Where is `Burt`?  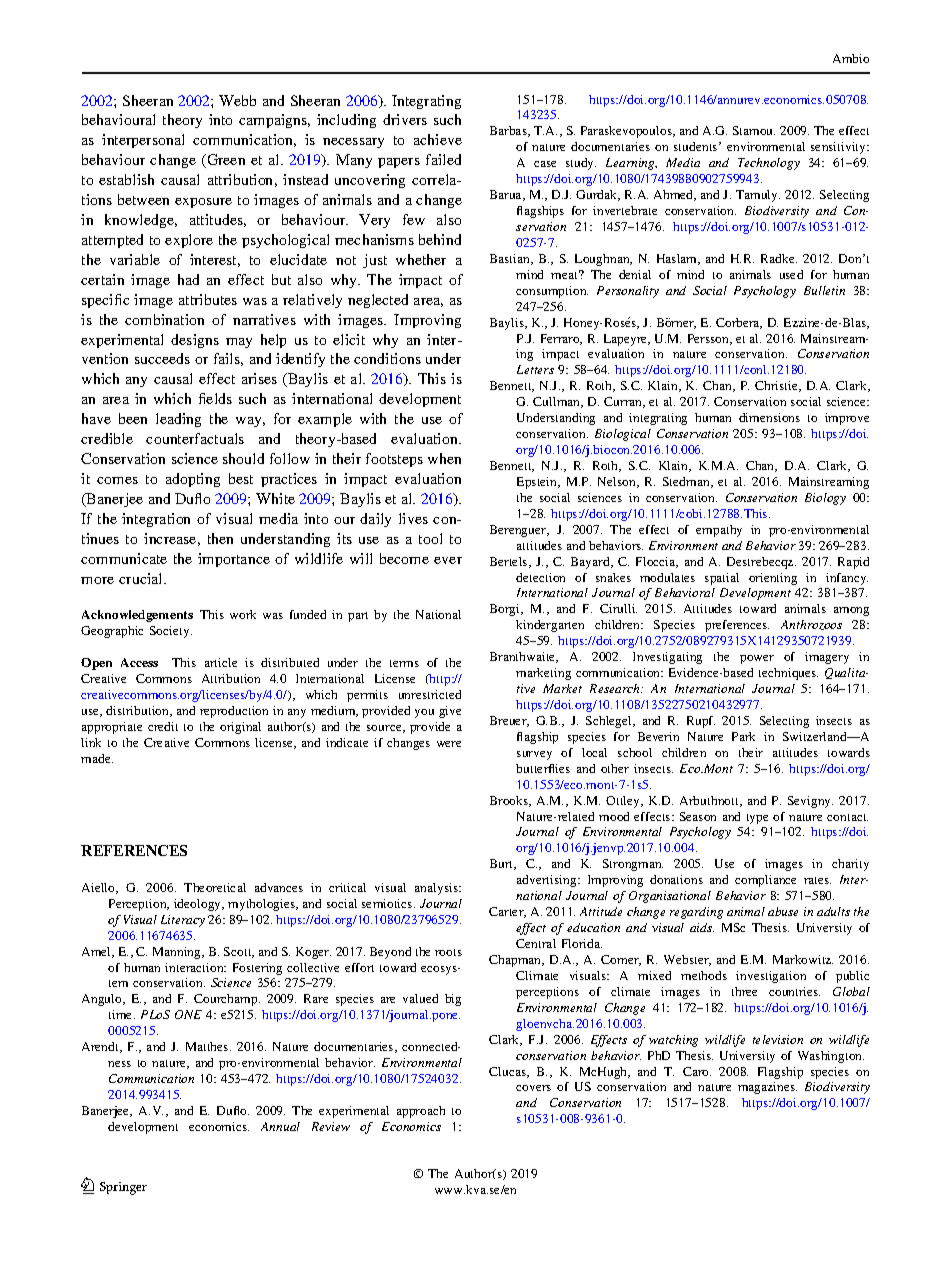
Burt is located at coordinates (503, 864).
